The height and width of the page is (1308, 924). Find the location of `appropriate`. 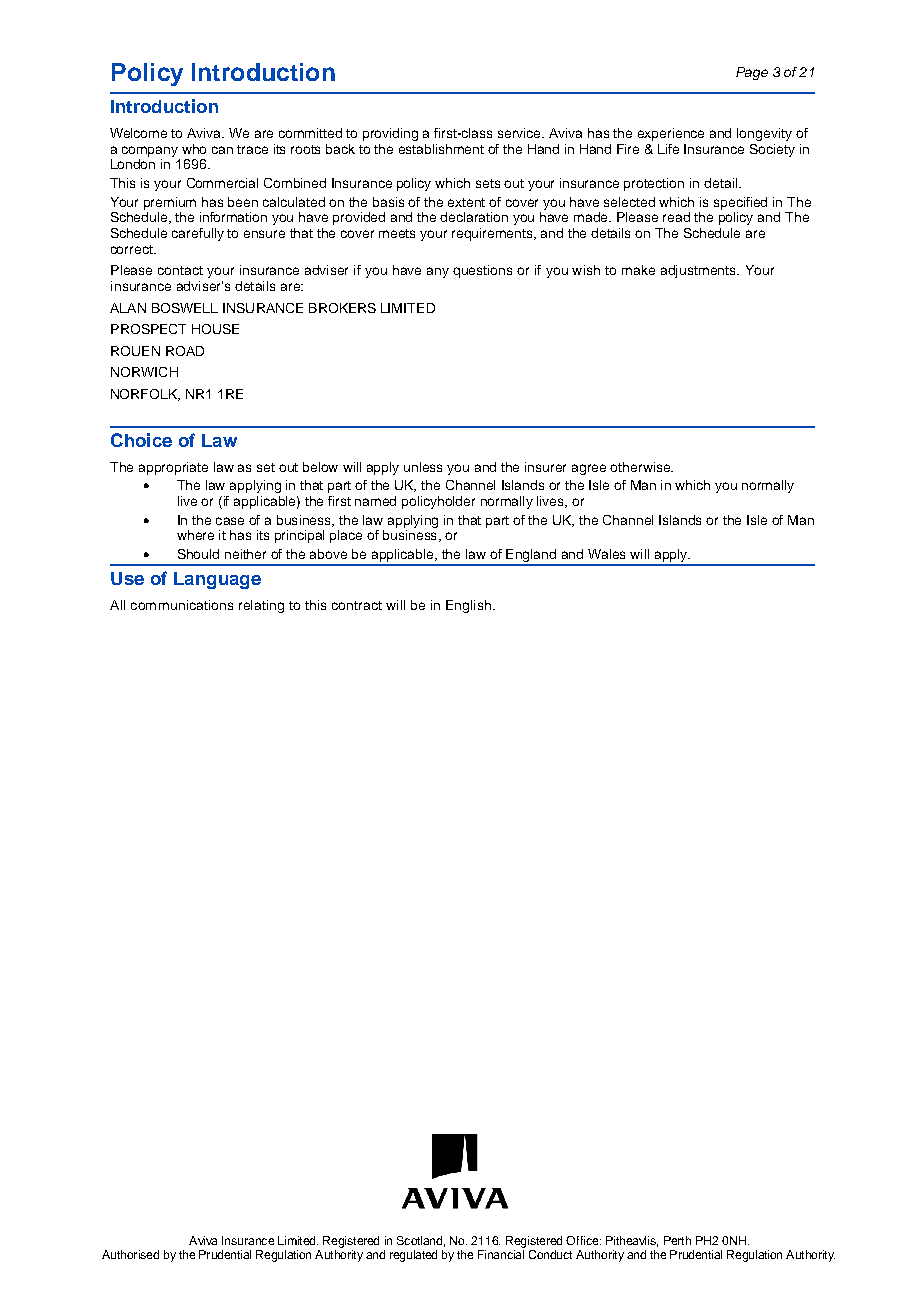

appropriate is located at coordinates (173, 468).
